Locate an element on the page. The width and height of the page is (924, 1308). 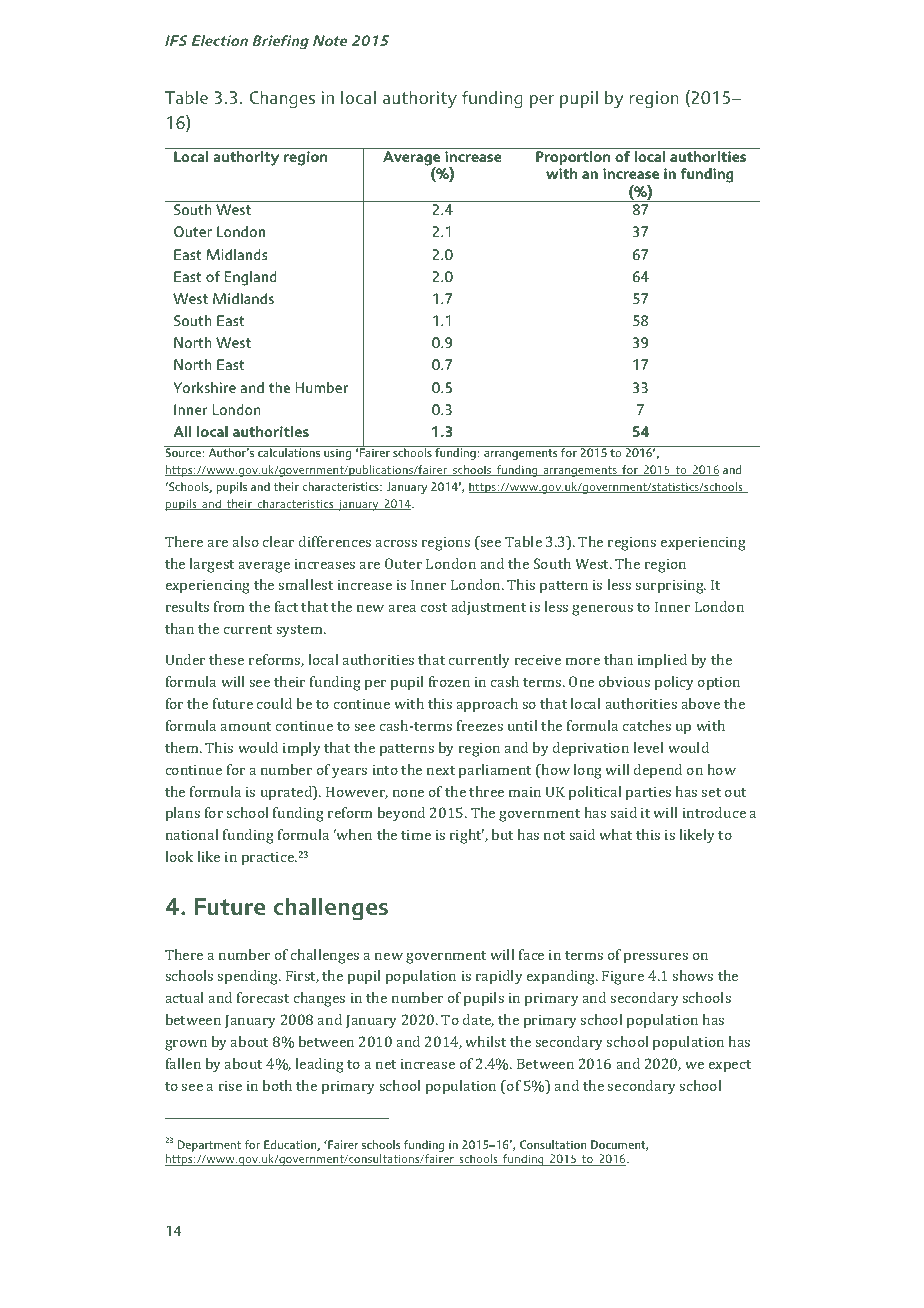
pressures is located at coordinates (656, 958).
